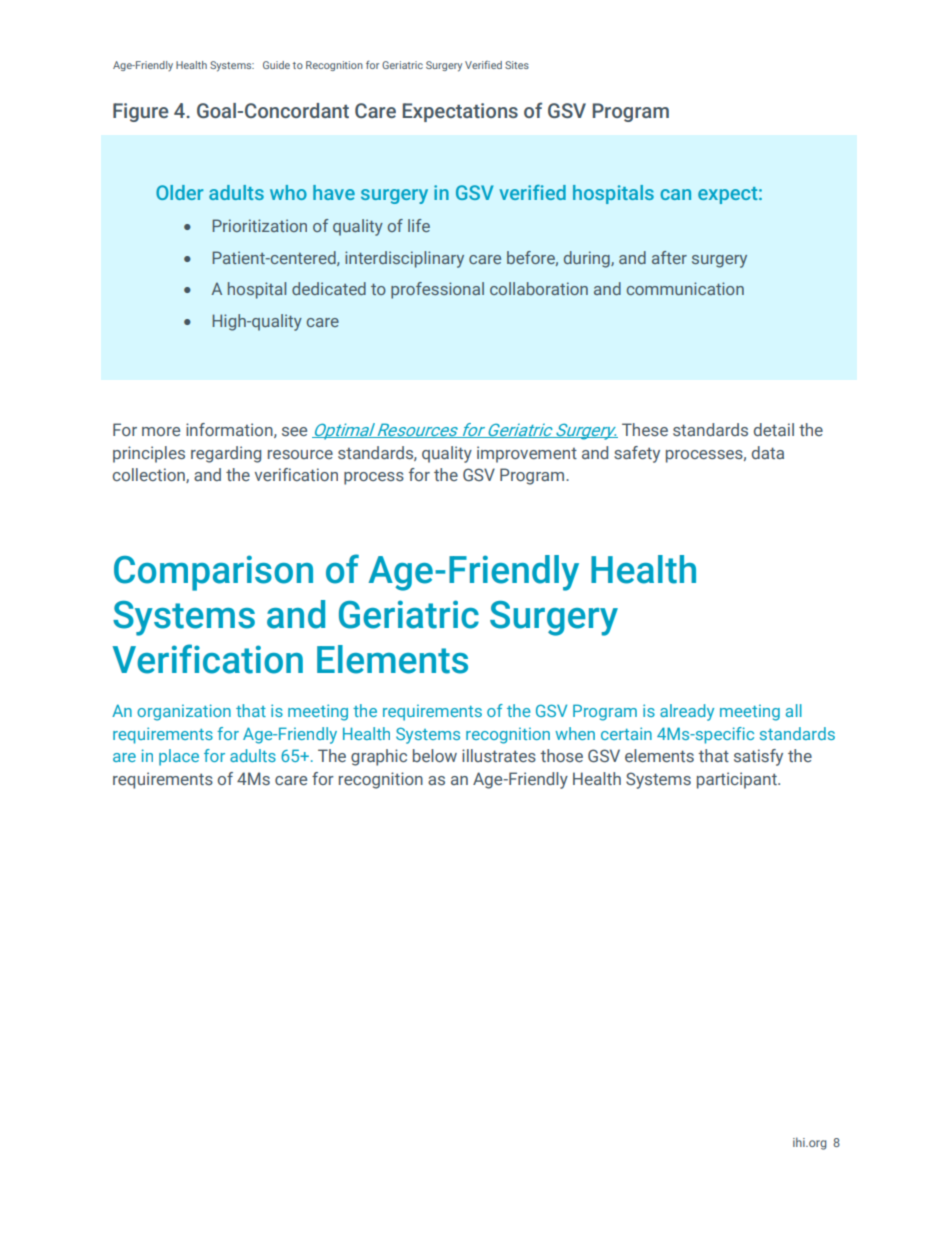 The height and width of the screenshot is (1233, 952). I want to click on illustrates, so click(499, 755).
